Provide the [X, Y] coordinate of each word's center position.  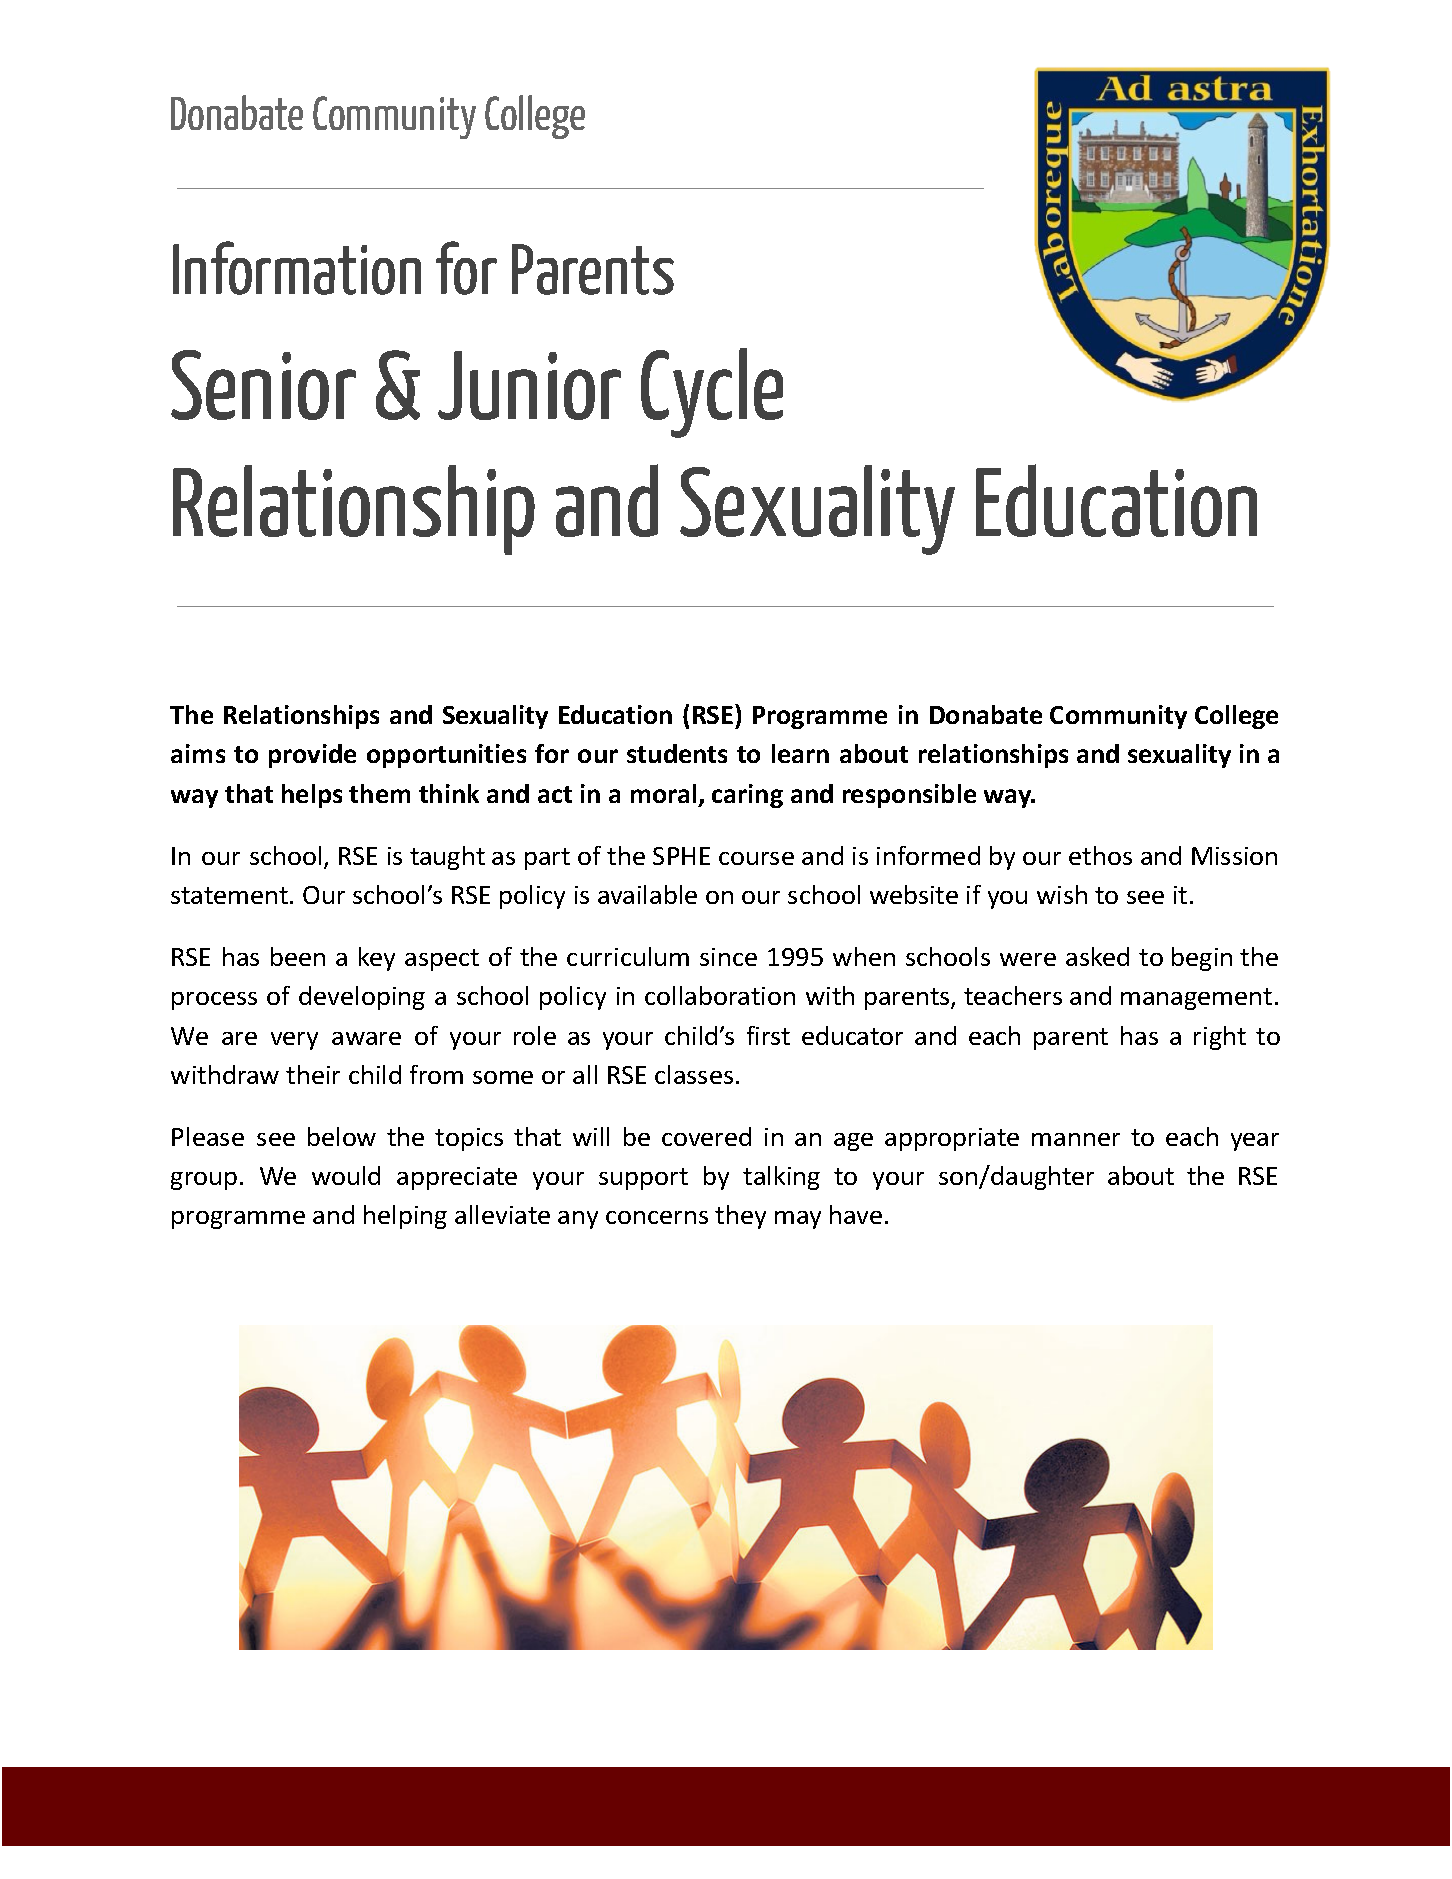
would [346, 1175]
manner [1076, 1139]
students [677, 753]
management [1196, 999]
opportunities [446, 756]
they [740, 1217]
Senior [263, 385]
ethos [1100, 855]
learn [800, 753]
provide [312, 756]
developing [362, 998]
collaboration [720, 995]
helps [312, 796]
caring [747, 796]
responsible [909, 796]
